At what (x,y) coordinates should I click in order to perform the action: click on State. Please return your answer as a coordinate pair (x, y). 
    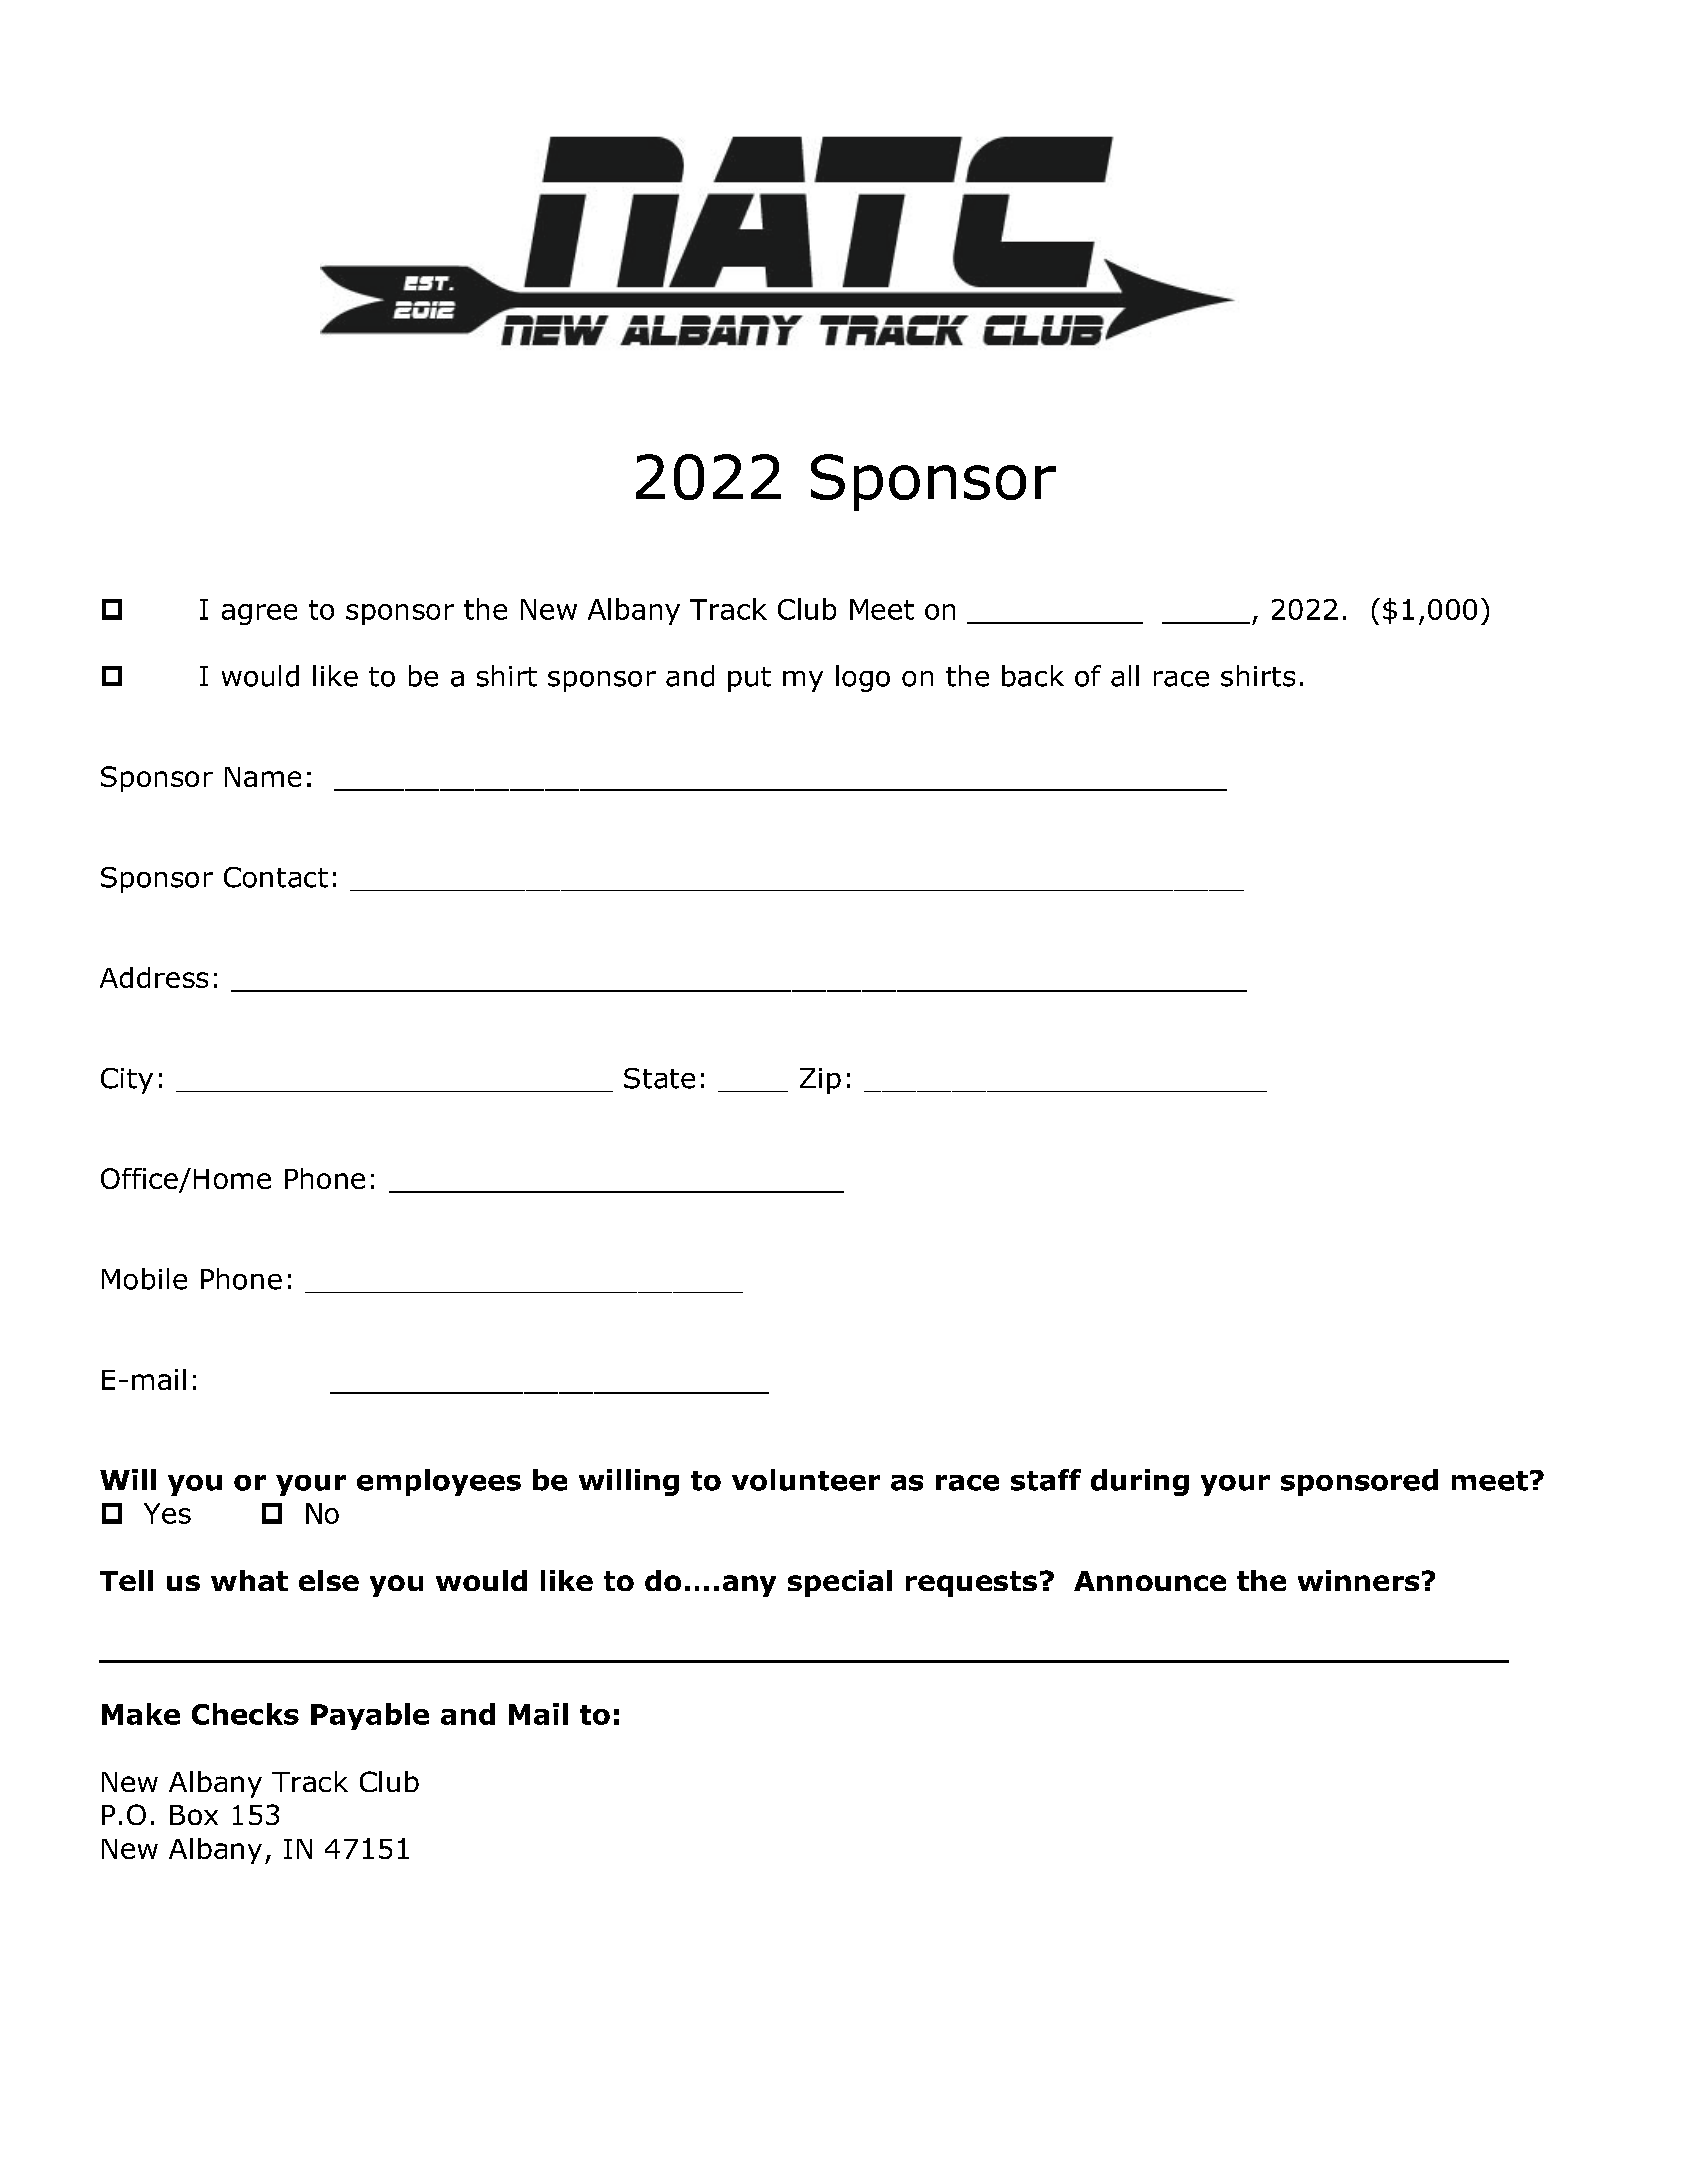
    Looking at the image, I should click on (659, 1078).
